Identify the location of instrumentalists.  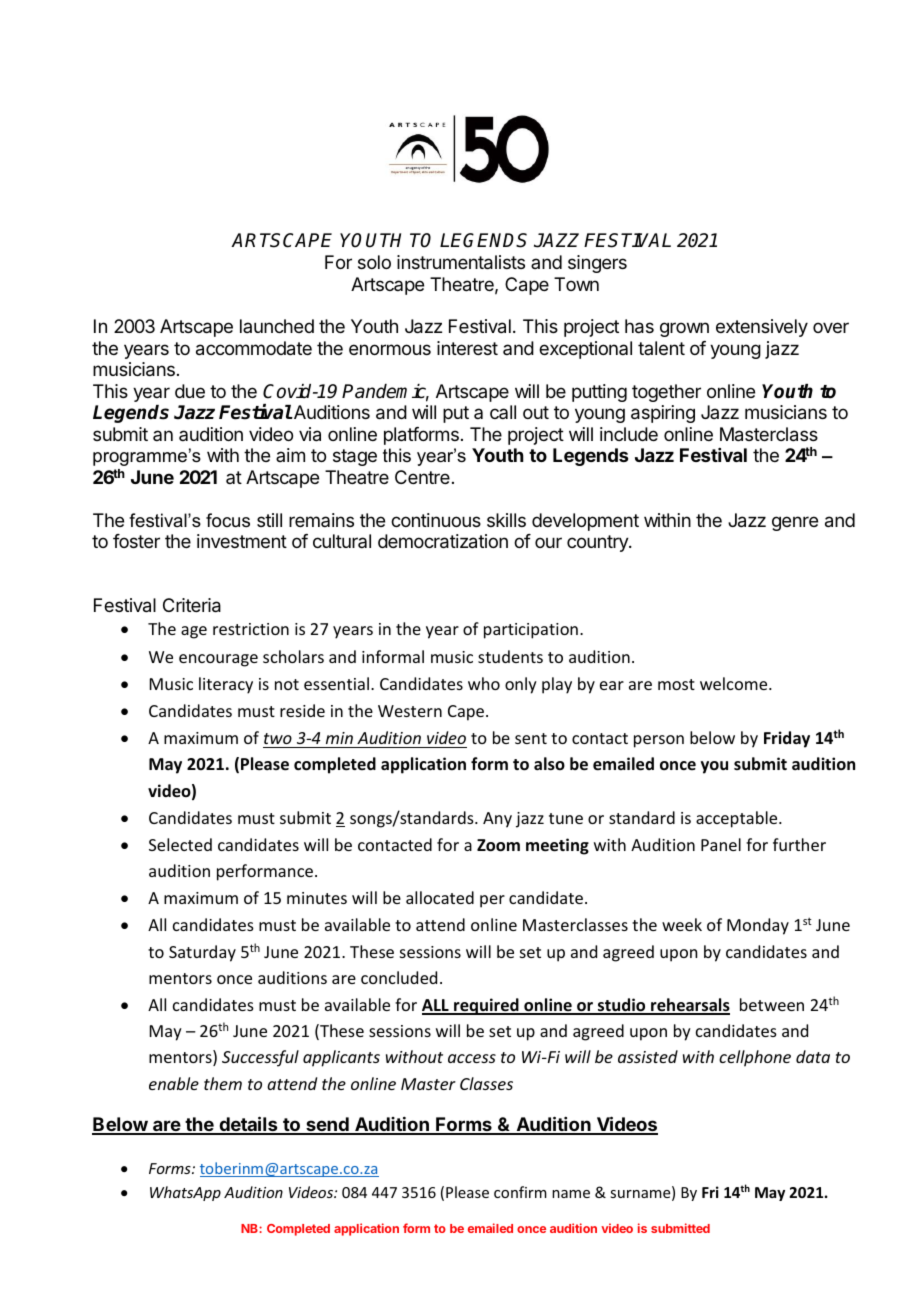
(461, 262).
